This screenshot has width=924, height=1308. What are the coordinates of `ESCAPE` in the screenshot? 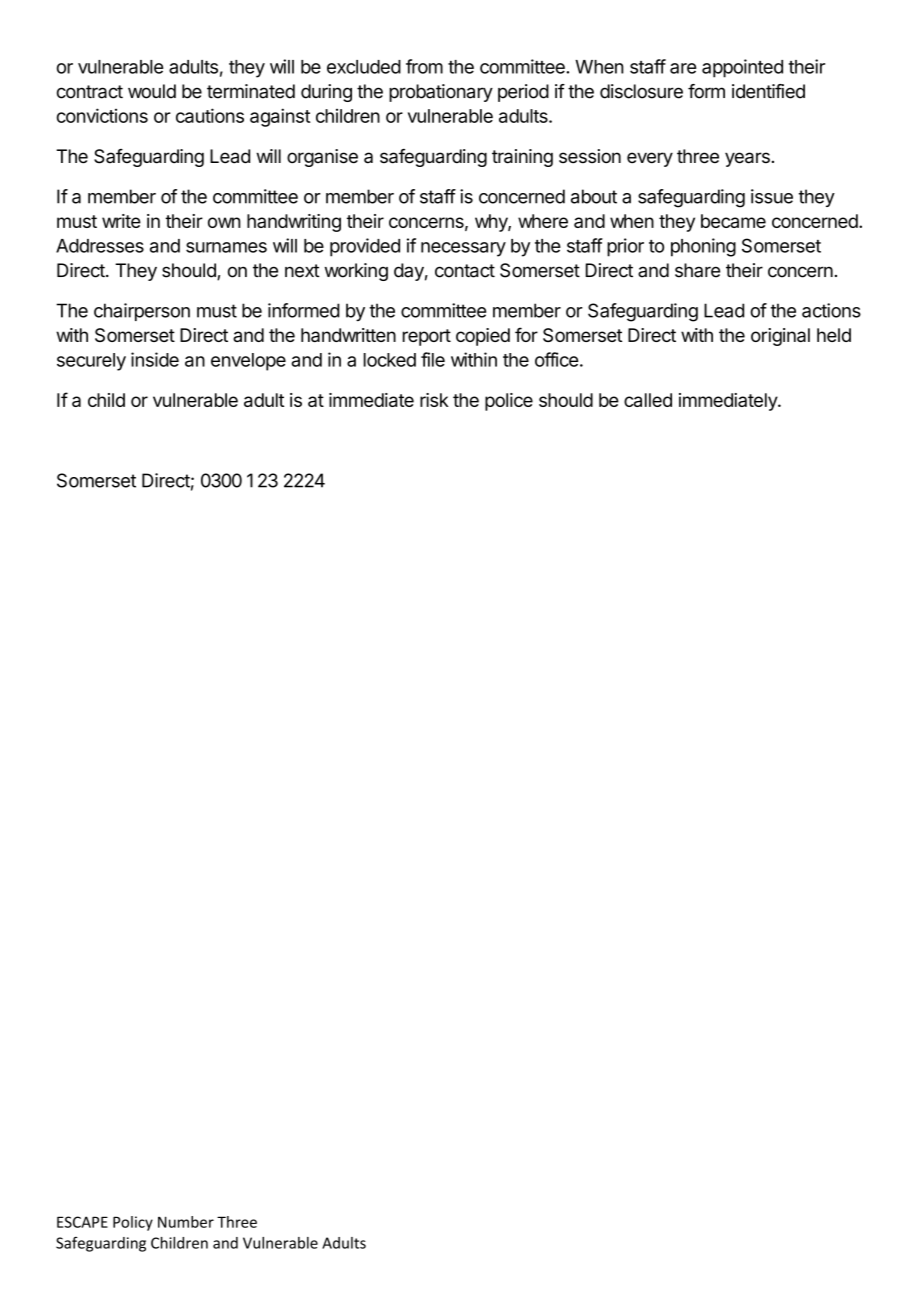 It's located at (82, 1222).
